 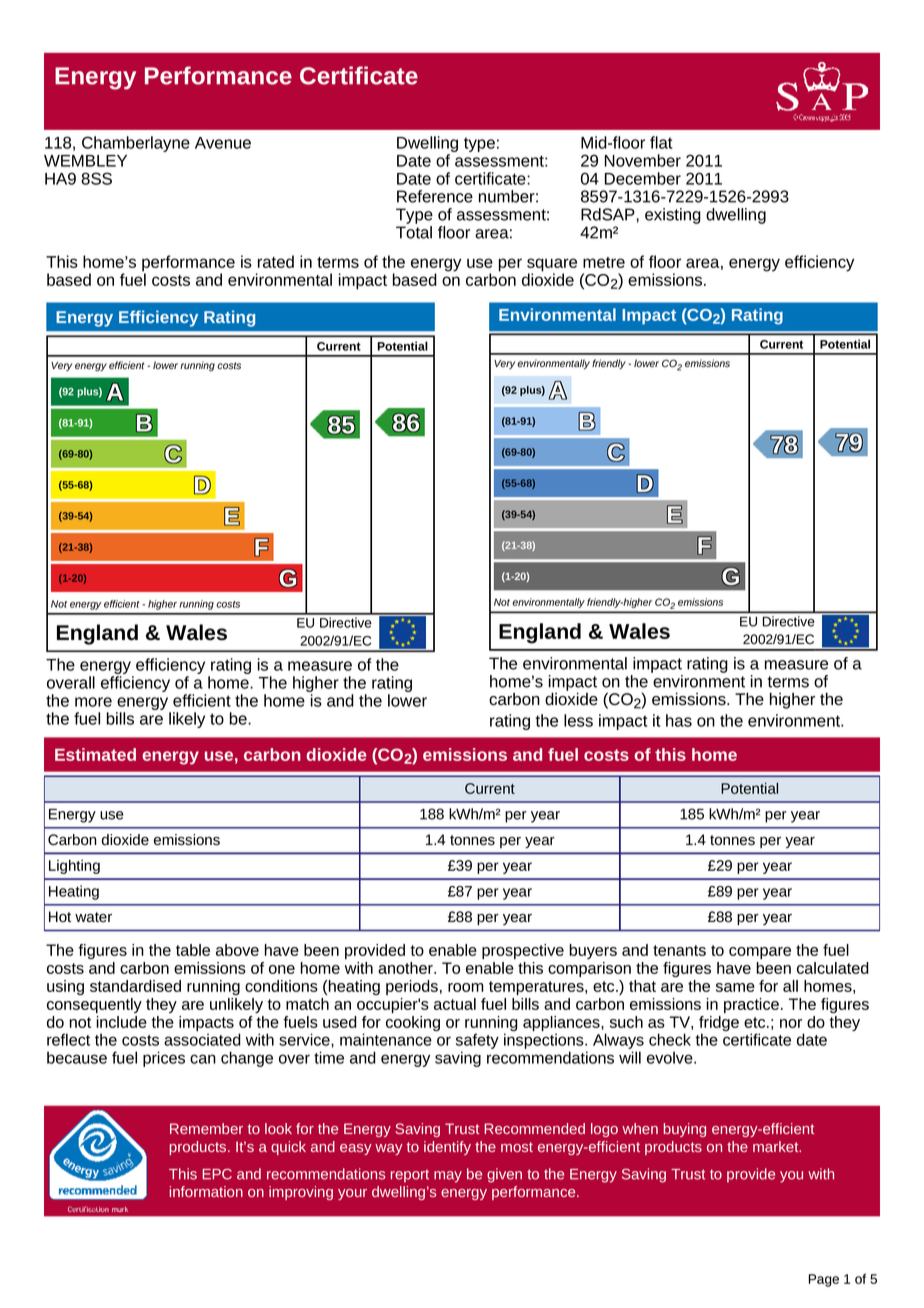 I want to click on Avenue, so click(x=223, y=143).
